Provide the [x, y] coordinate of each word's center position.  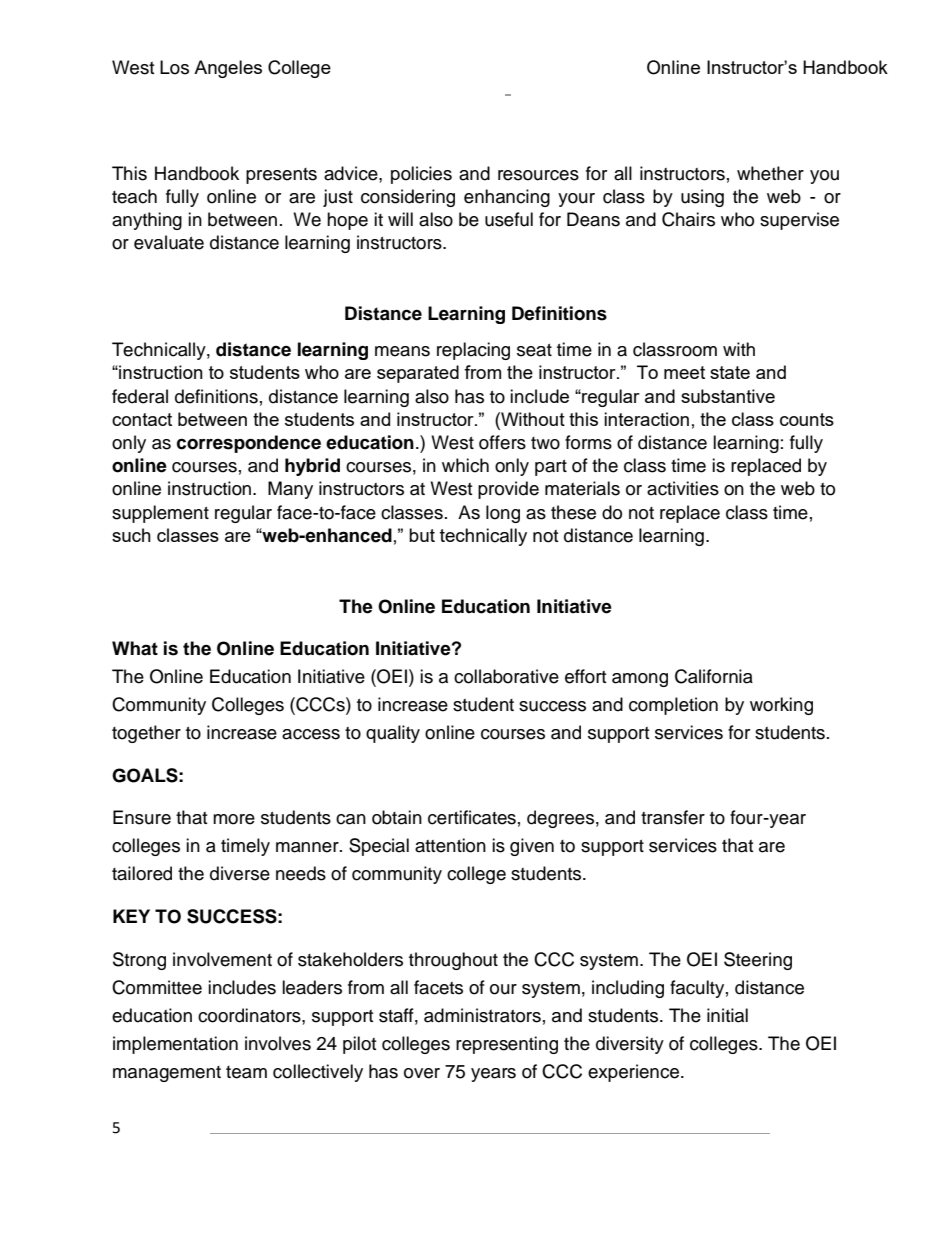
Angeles [228, 69]
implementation [175, 1045]
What [135, 648]
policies [421, 175]
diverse [240, 873]
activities [683, 488]
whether [770, 173]
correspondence [249, 444]
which [465, 465]
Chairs [688, 219]
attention [450, 845]
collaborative [506, 676]
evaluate [169, 242]
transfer [673, 817]
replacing [473, 351]
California [714, 676]
